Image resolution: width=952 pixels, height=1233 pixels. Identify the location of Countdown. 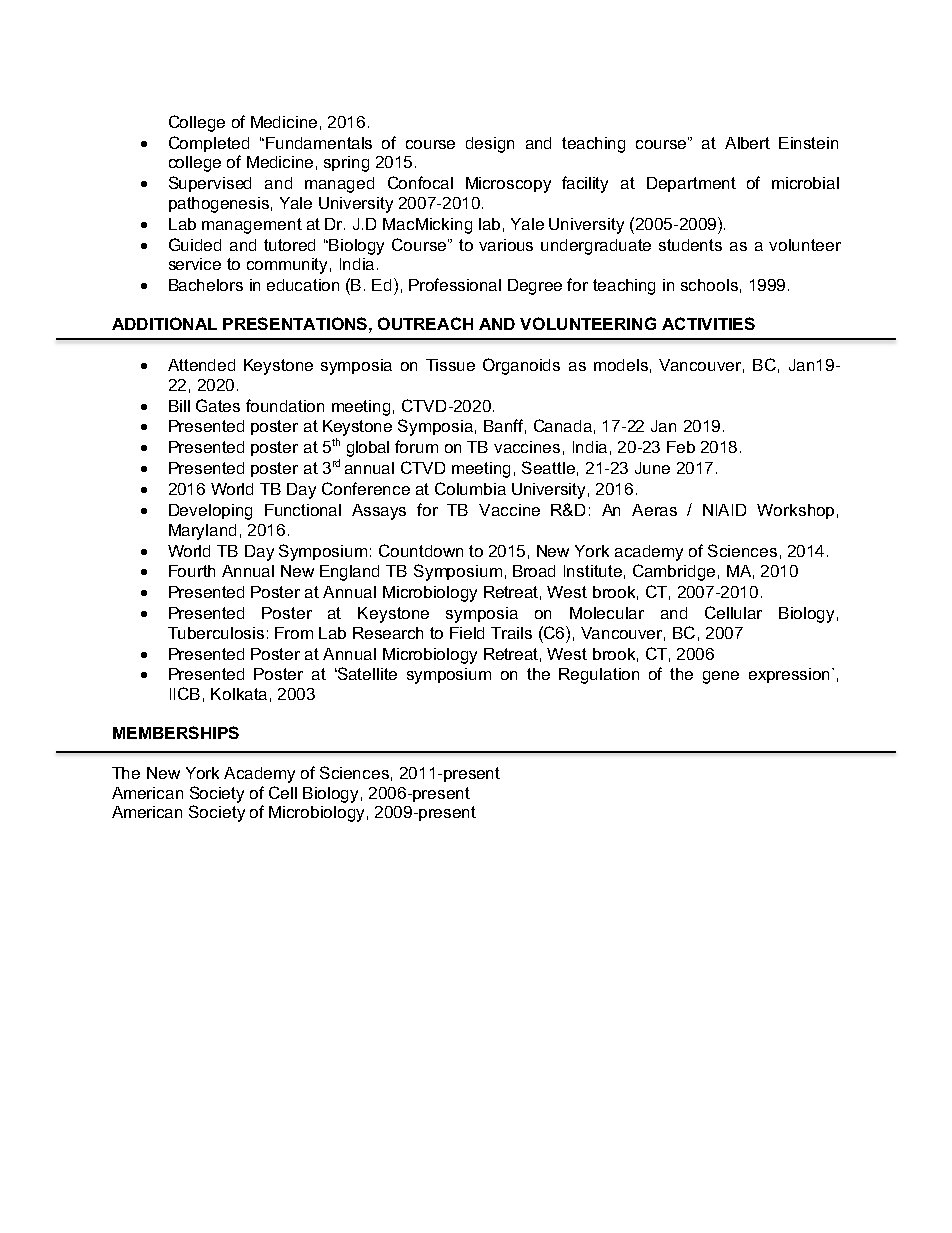
(421, 550).
